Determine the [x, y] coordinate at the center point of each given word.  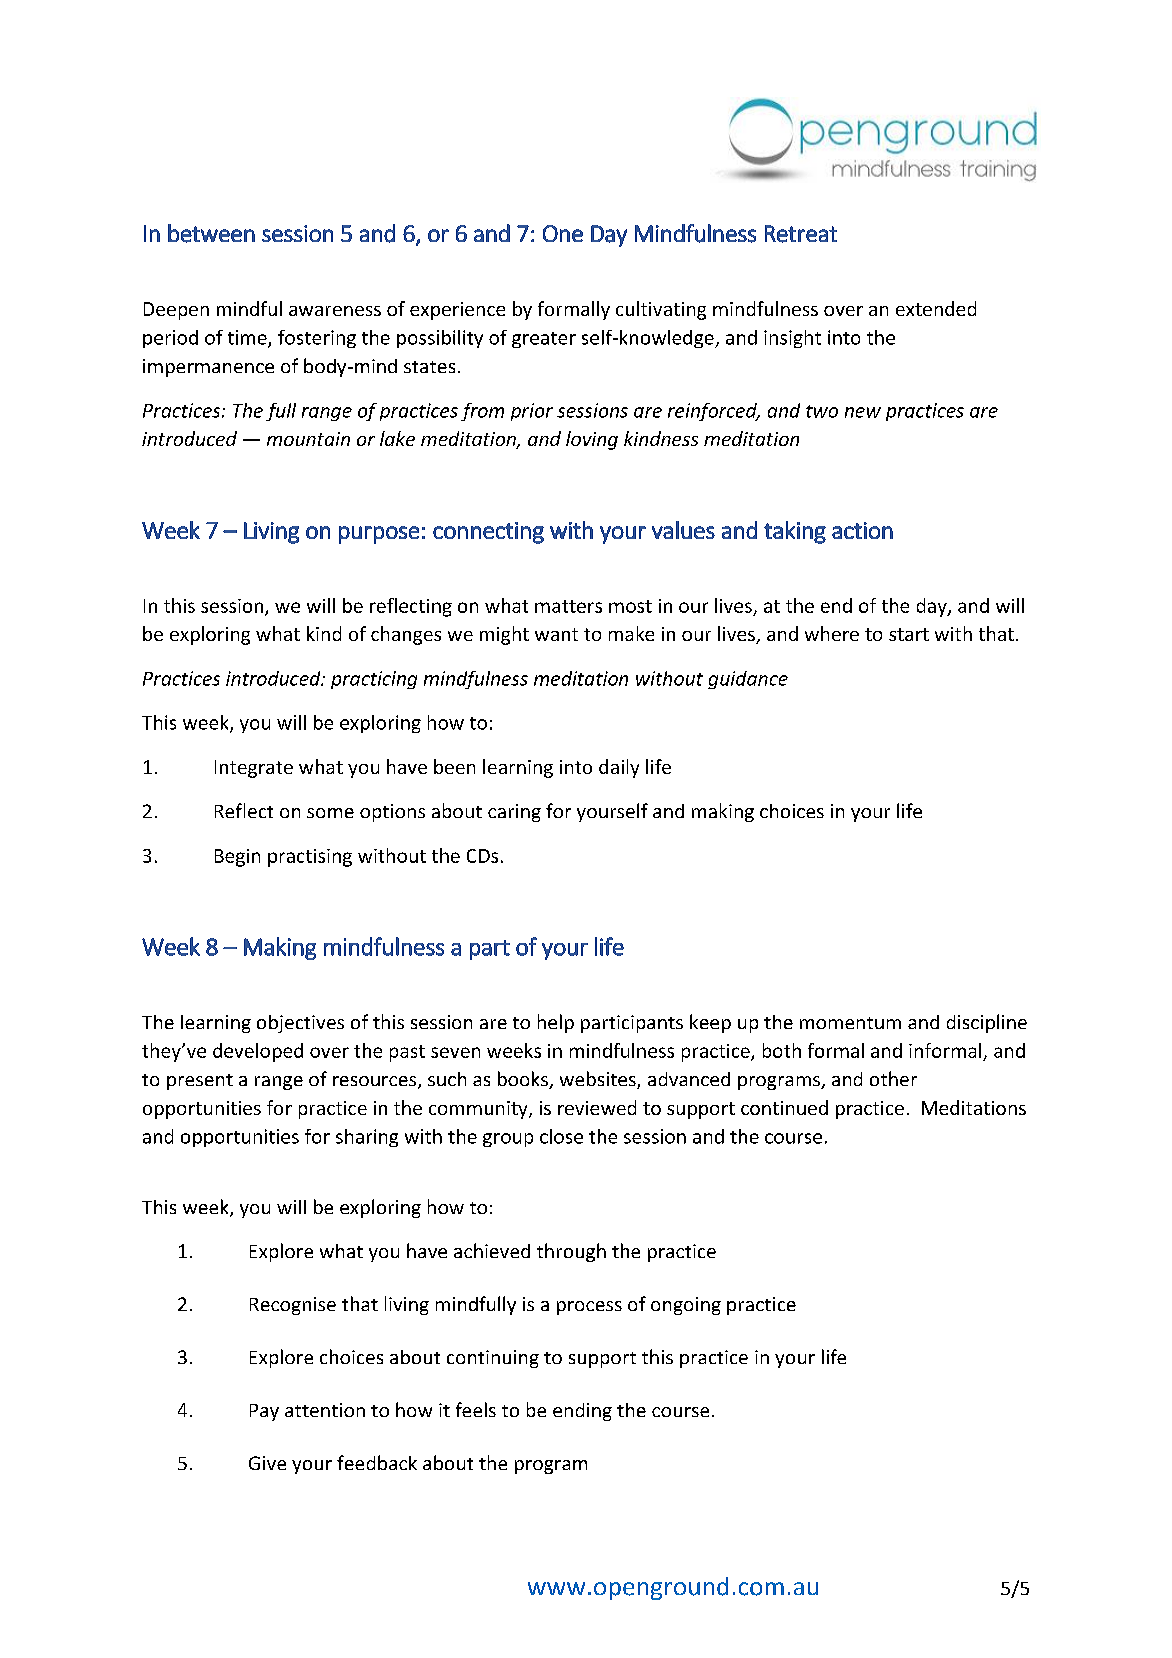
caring [514, 813]
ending [582, 1412]
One [563, 233]
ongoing [686, 1306]
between [211, 233]
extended [936, 308]
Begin [237, 858]
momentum [850, 1023]
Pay [264, 1412]
